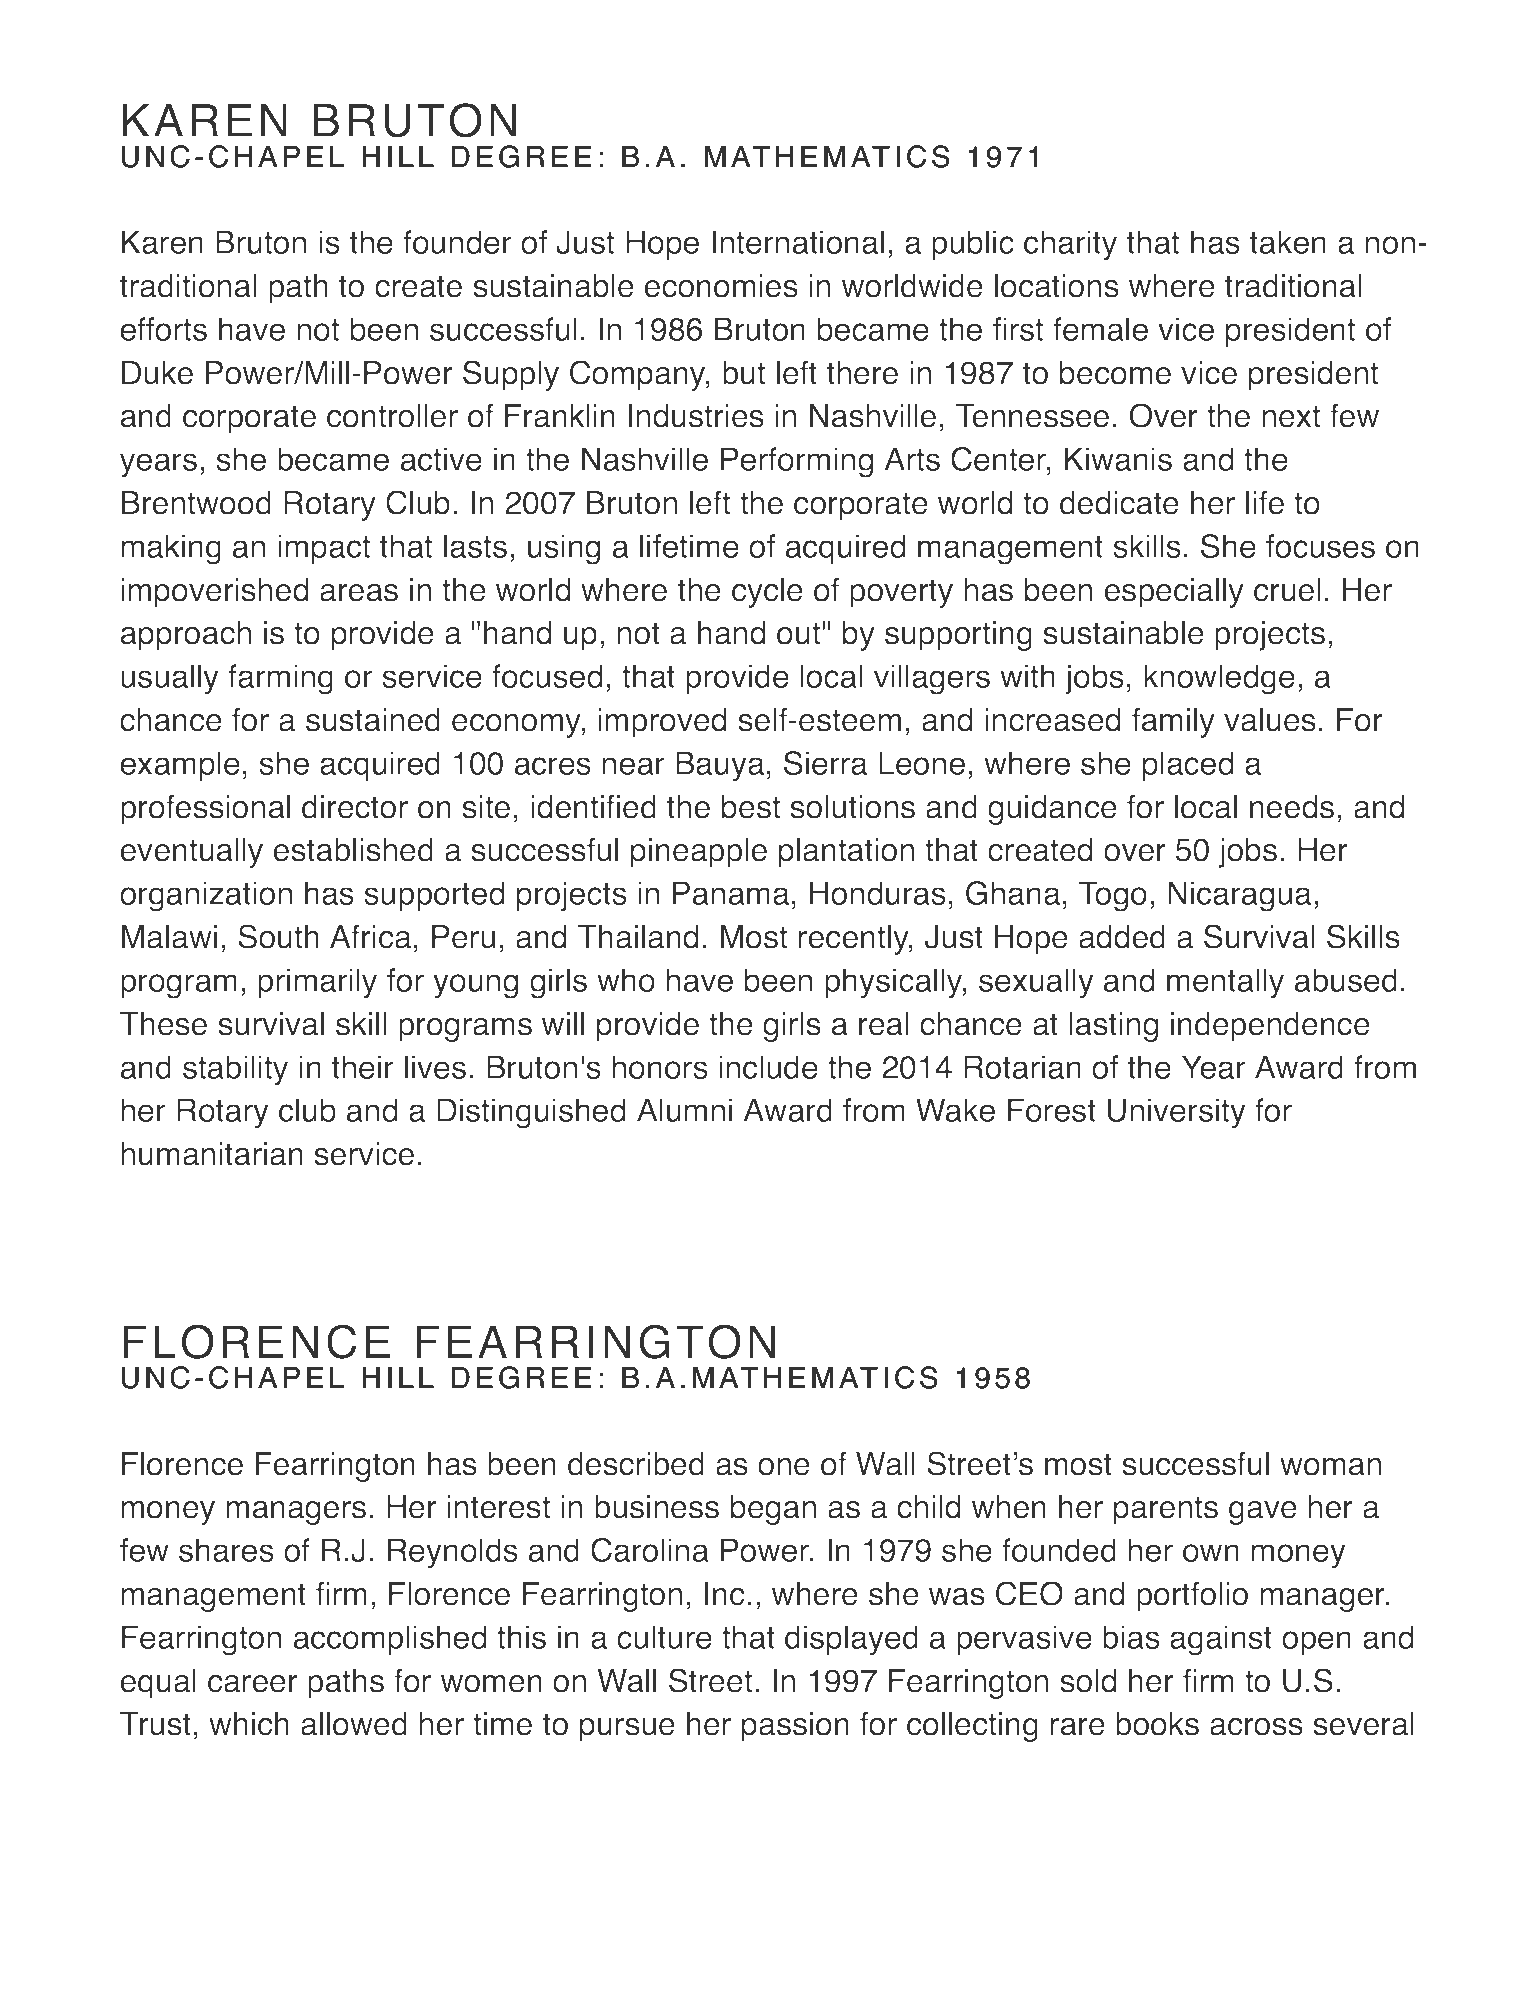 This screenshot has width=1538, height=1991. I want to click on against, so click(1221, 1640).
